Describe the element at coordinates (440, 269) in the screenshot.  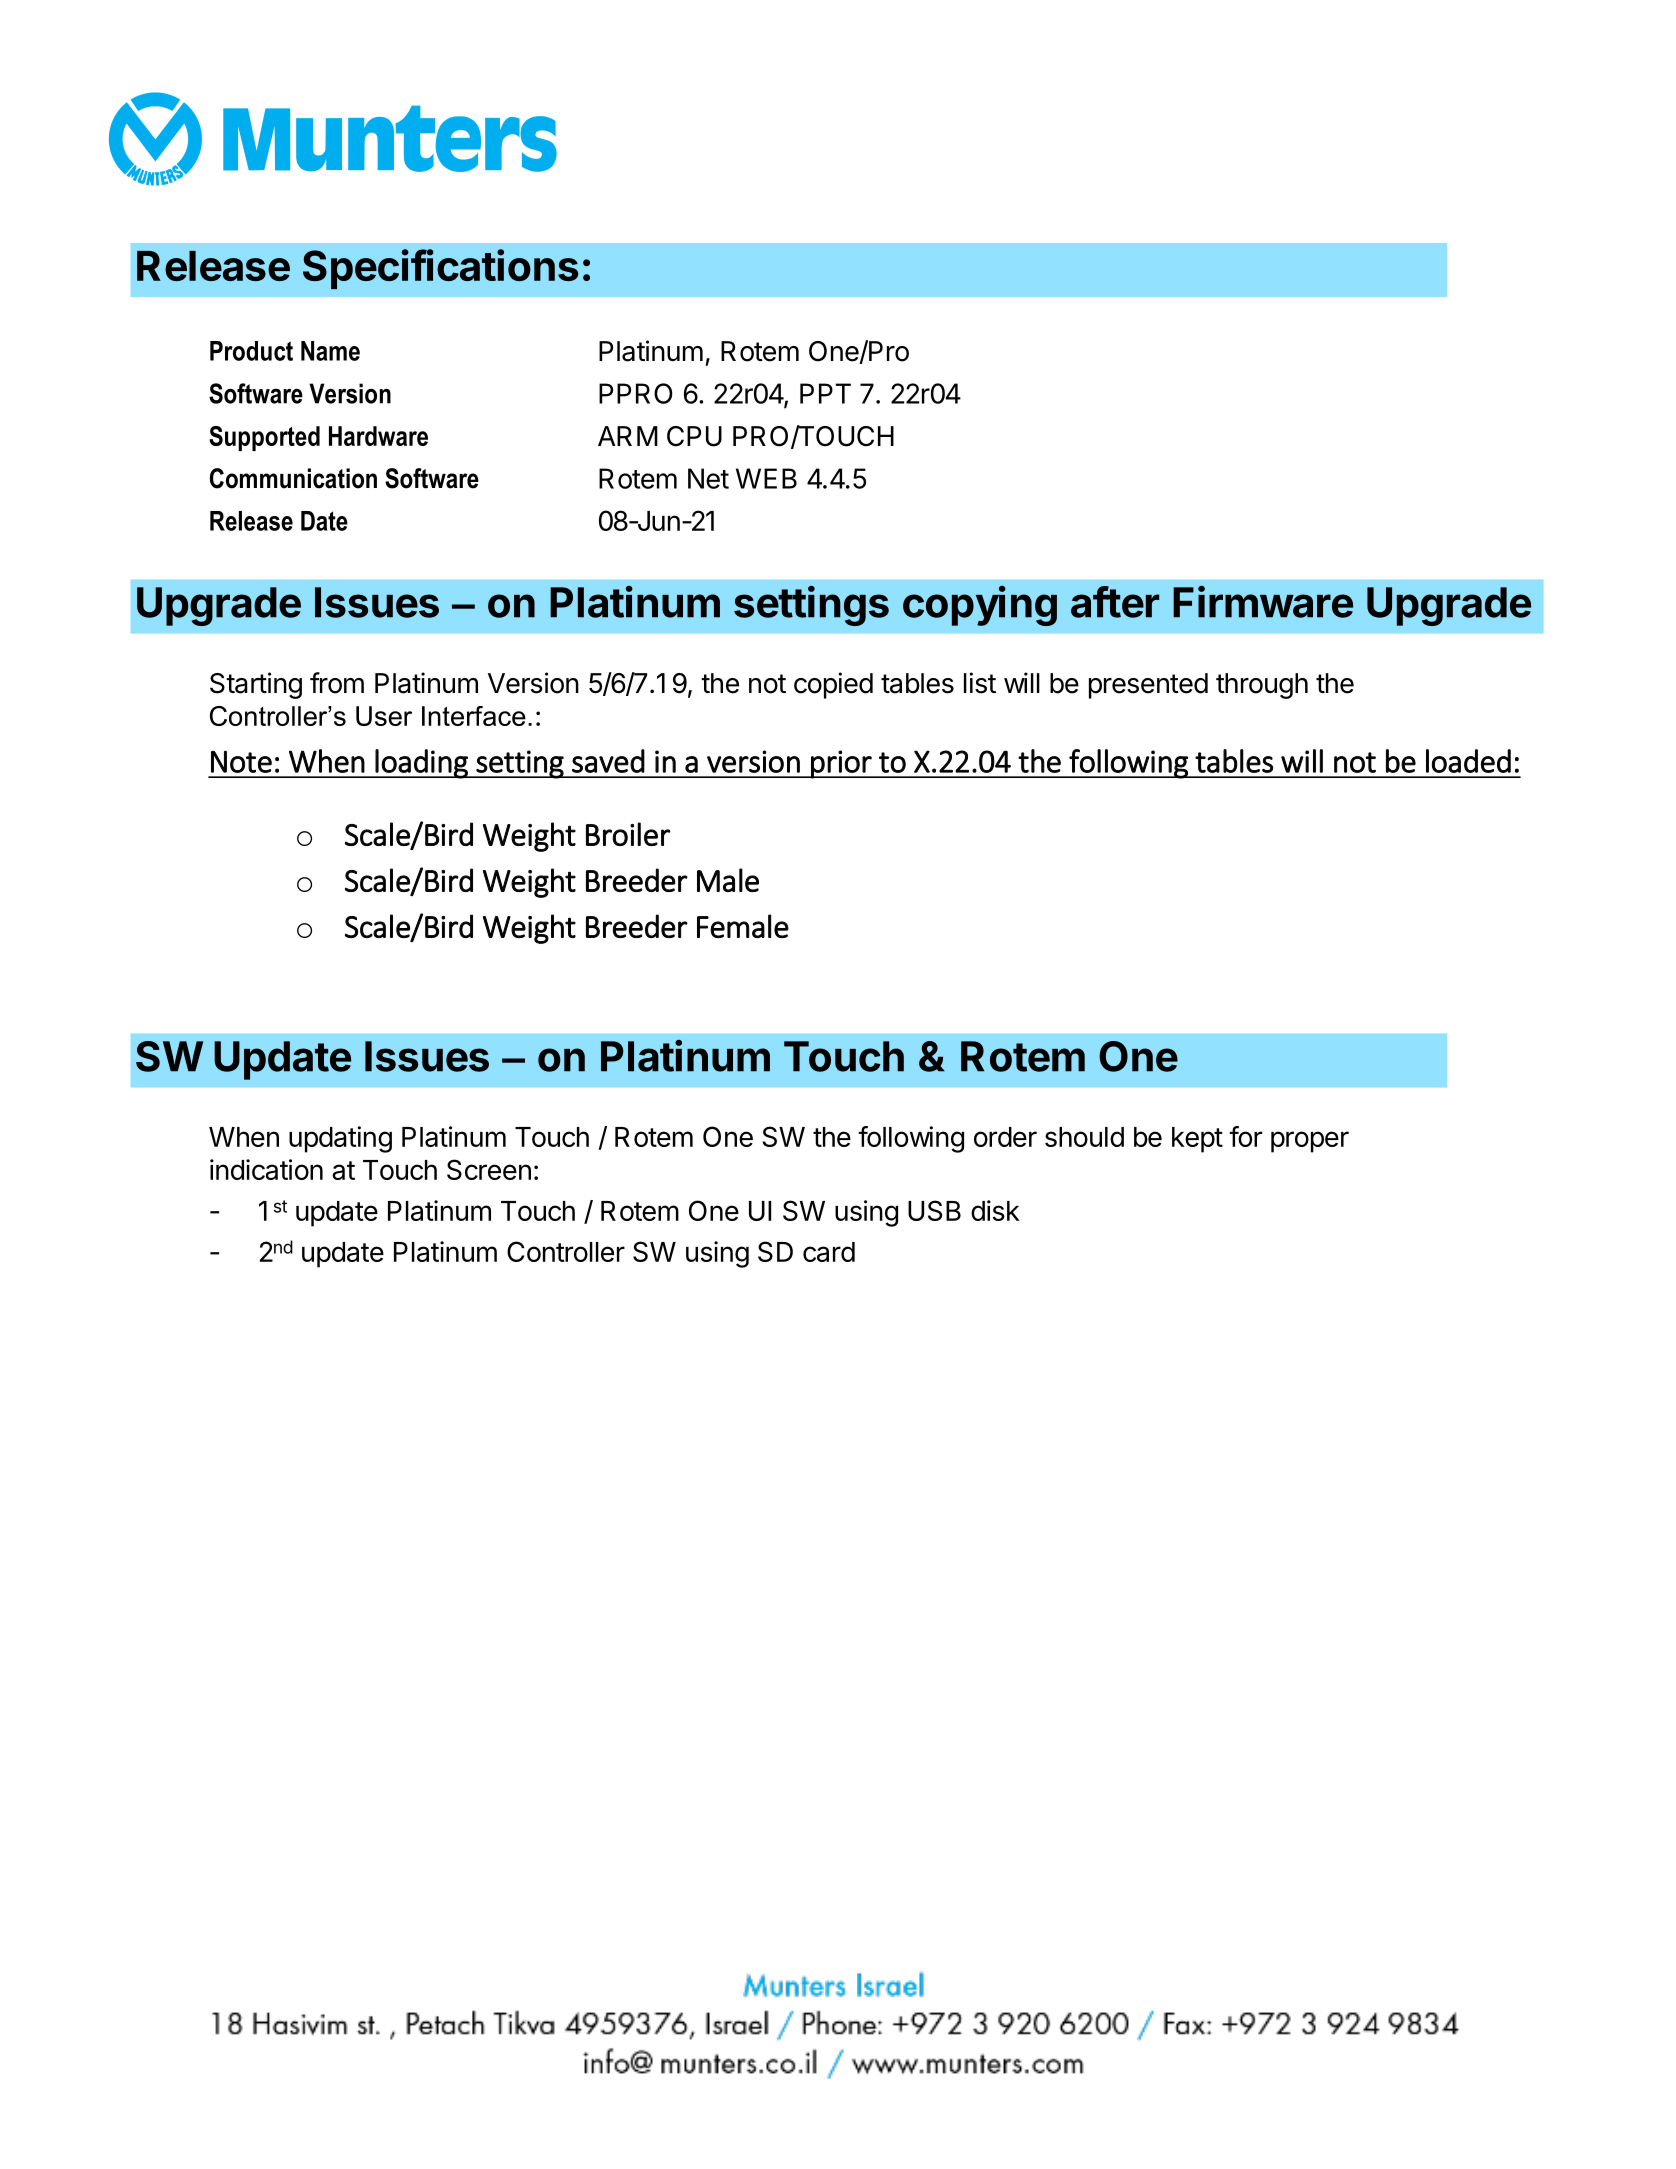
I see `Specifications` at that location.
